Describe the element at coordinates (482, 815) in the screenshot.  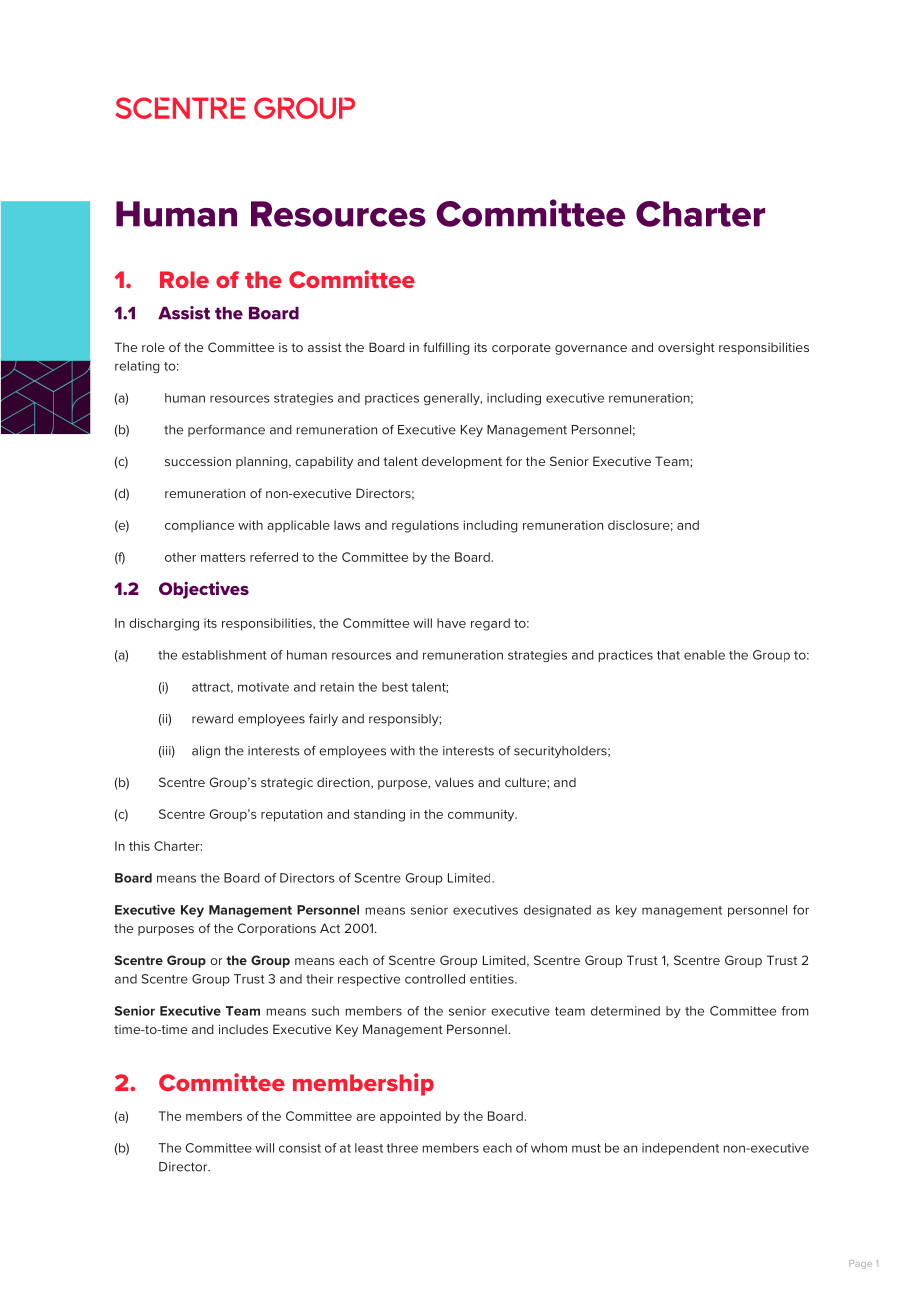
I see `community` at that location.
